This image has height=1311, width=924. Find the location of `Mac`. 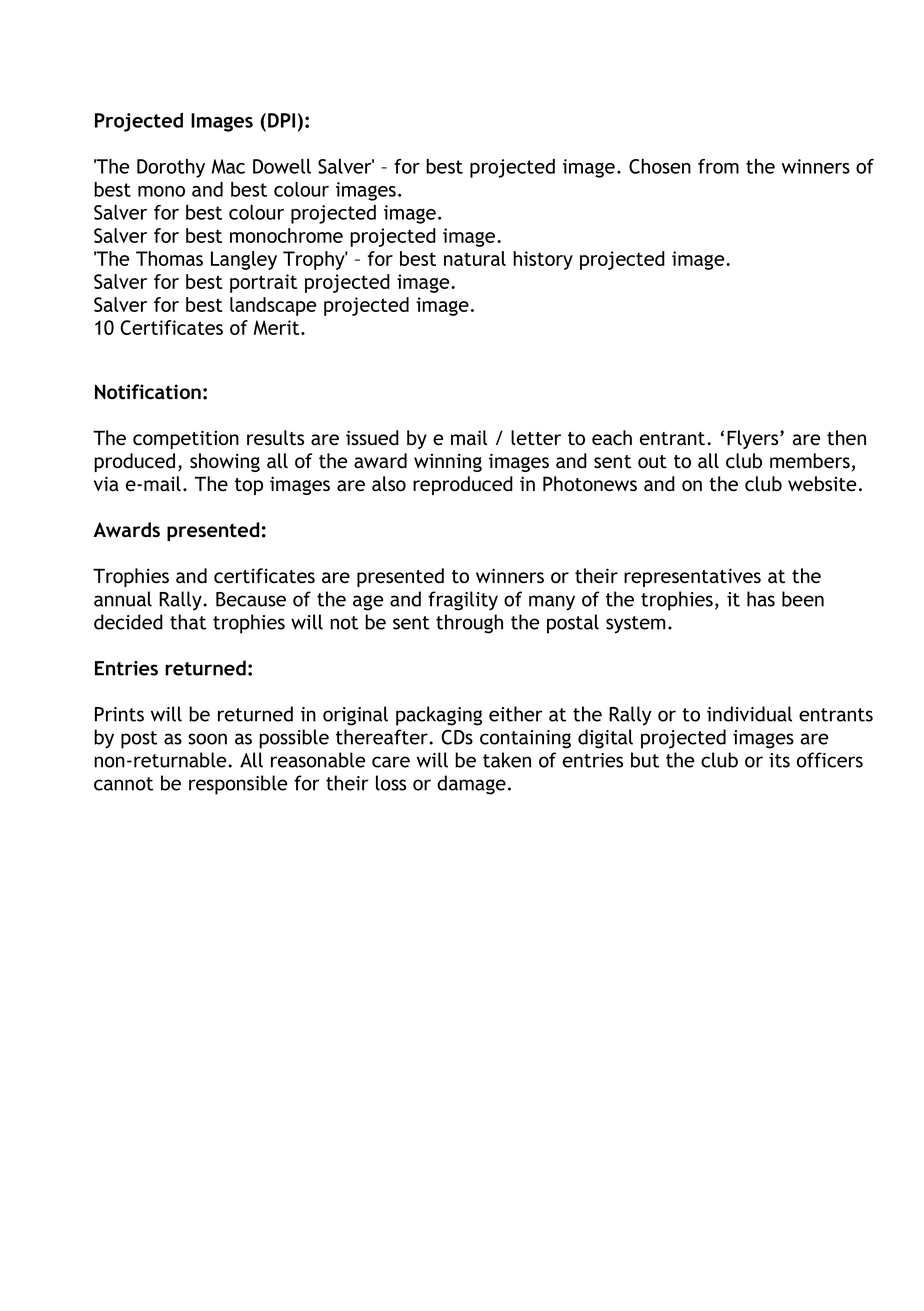

Mac is located at coordinates (228, 166).
